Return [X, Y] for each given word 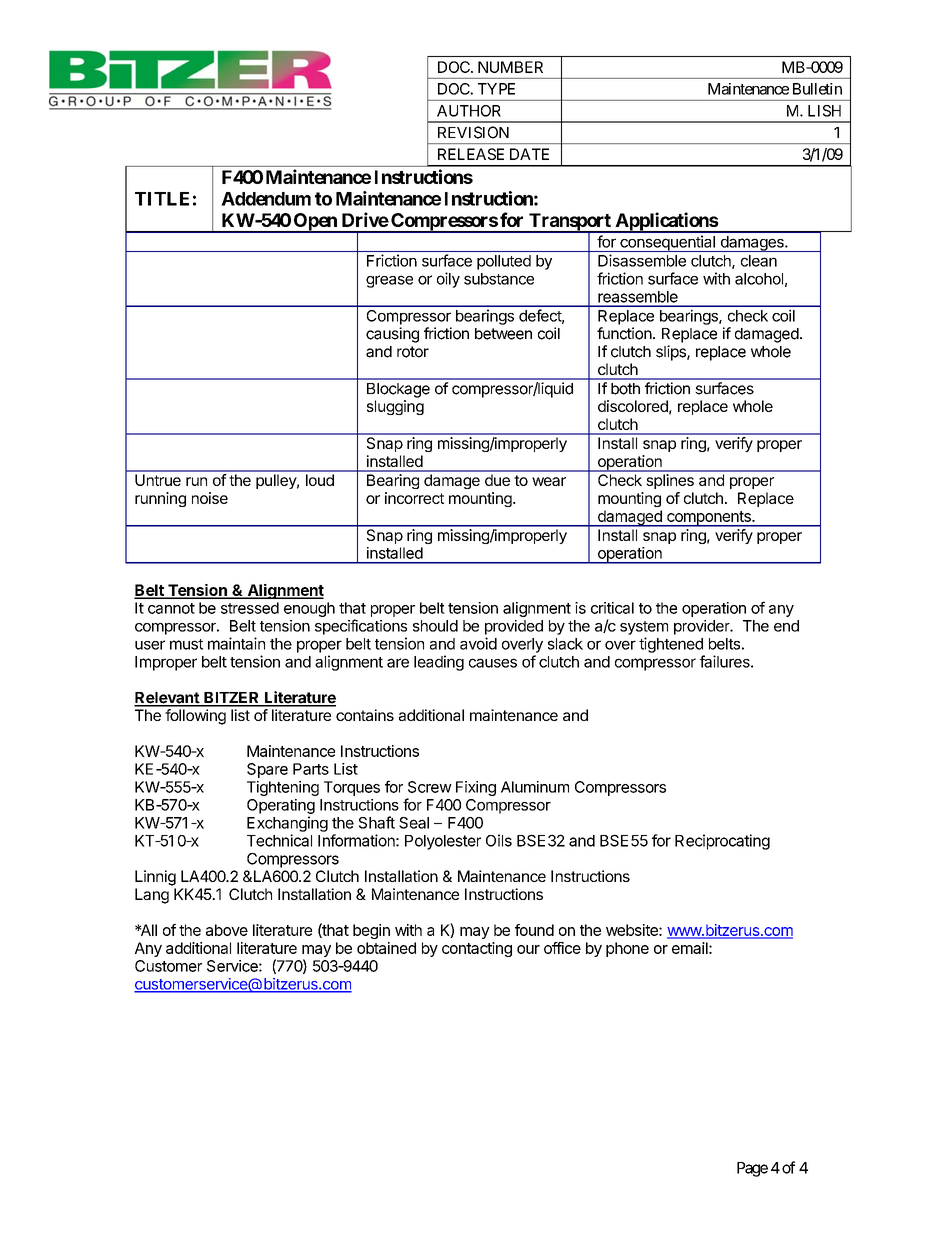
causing [392, 335]
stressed [250, 608]
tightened [671, 645]
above [227, 930]
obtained [386, 948]
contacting [477, 949]
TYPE [496, 89]
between [503, 334]
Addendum [266, 199]
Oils [499, 840]
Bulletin [817, 89]
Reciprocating [722, 842]
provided [514, 627]
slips [672, 353]
